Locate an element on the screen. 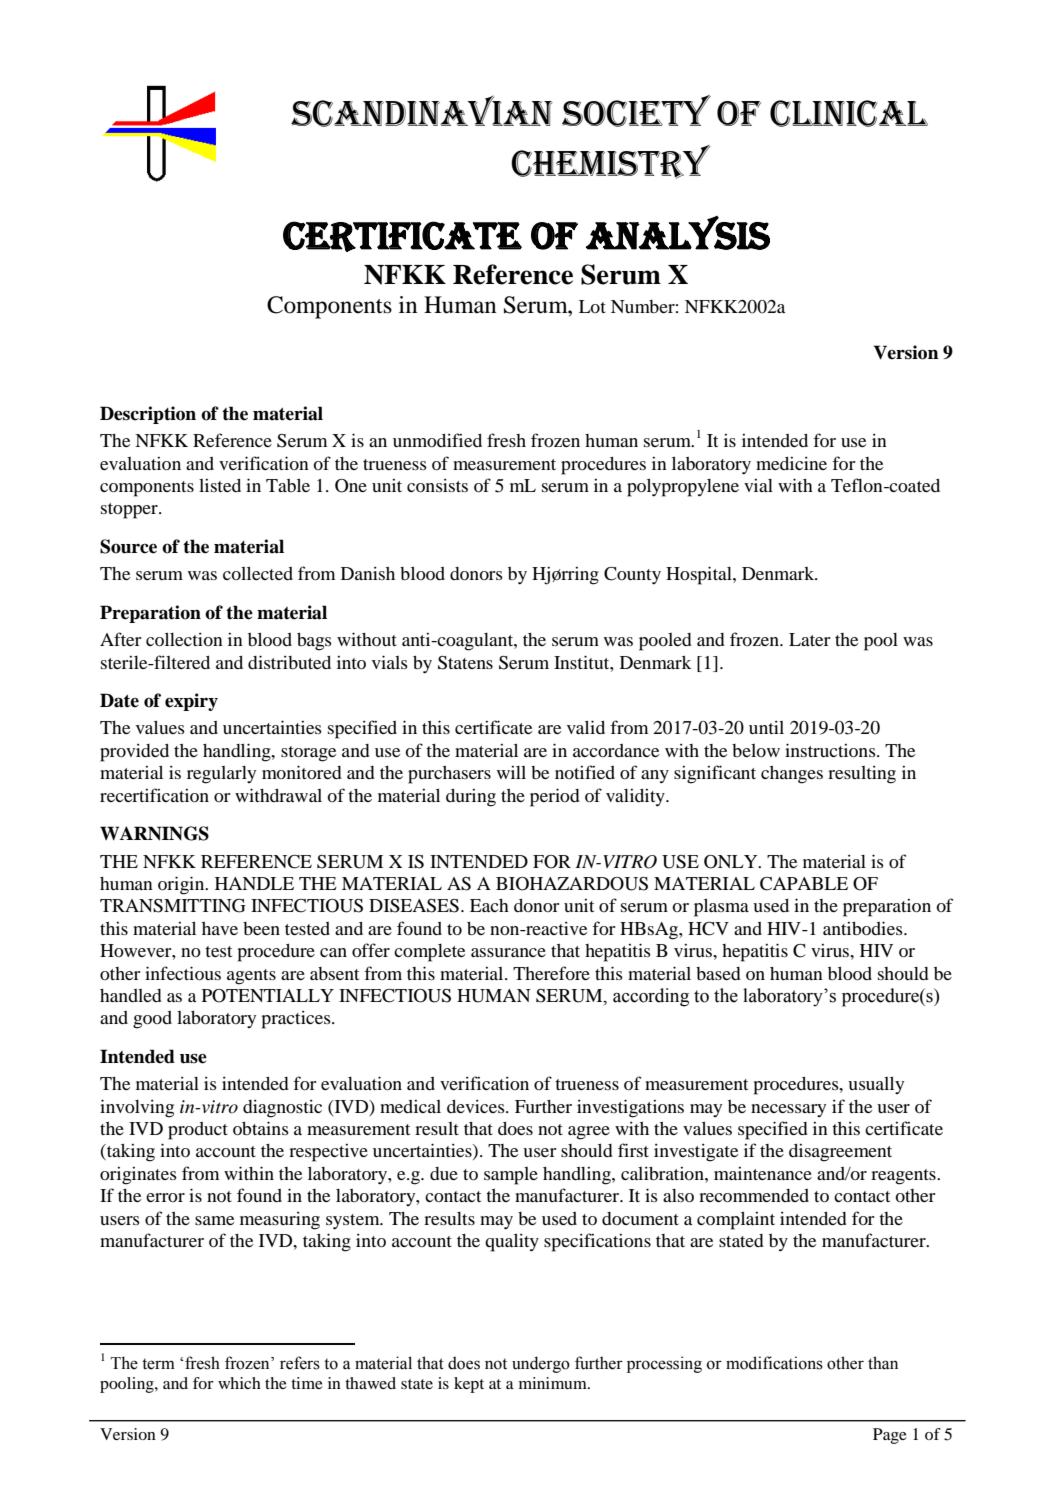 The height and width of the screenshot is (1489, 1053). Chemistry is located at coordinates (611, 162).
